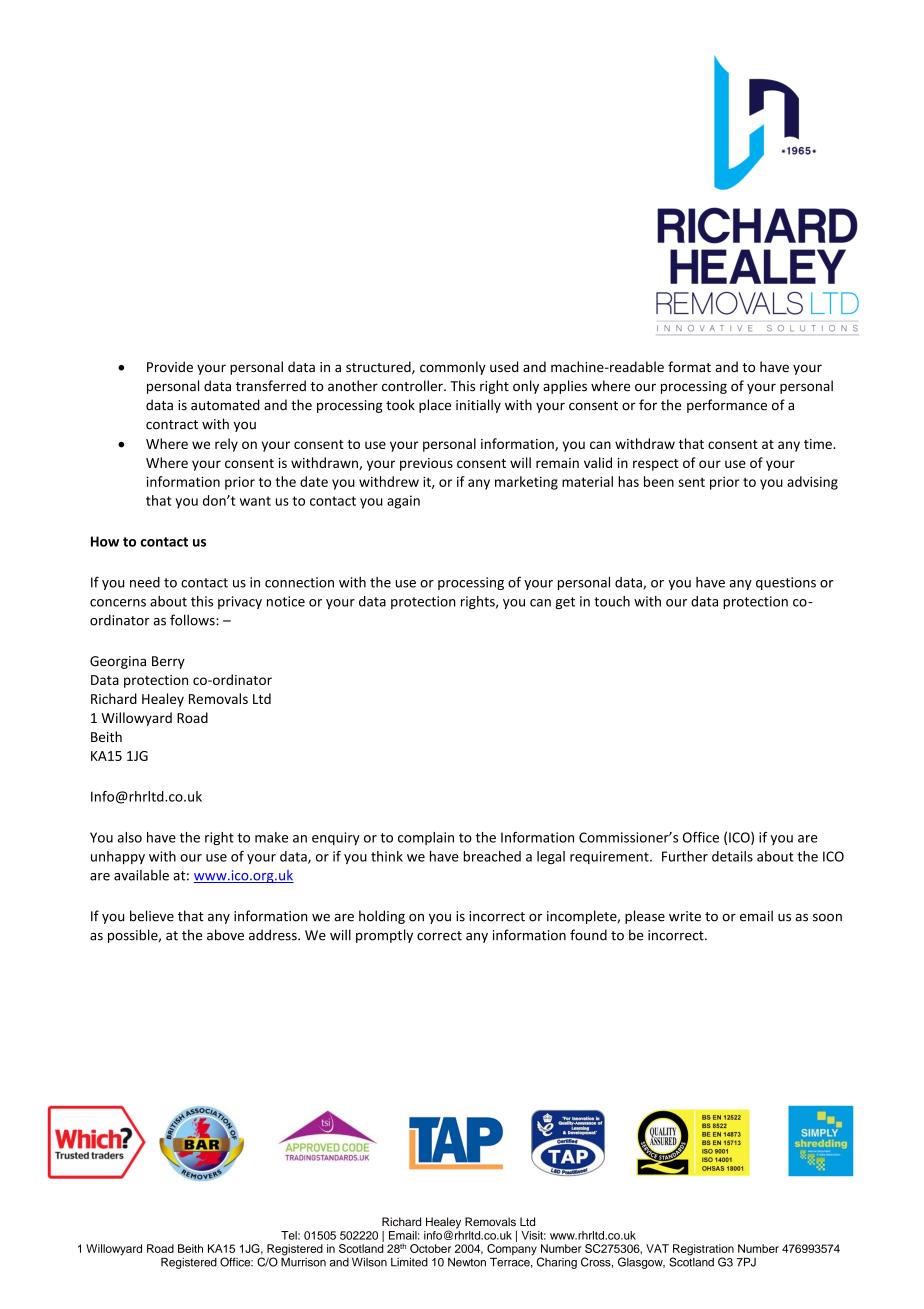 The width and height of the page is (924, 1309). Describe the element at coordinates (827, 918) in the page. I see `soon` at that location.
